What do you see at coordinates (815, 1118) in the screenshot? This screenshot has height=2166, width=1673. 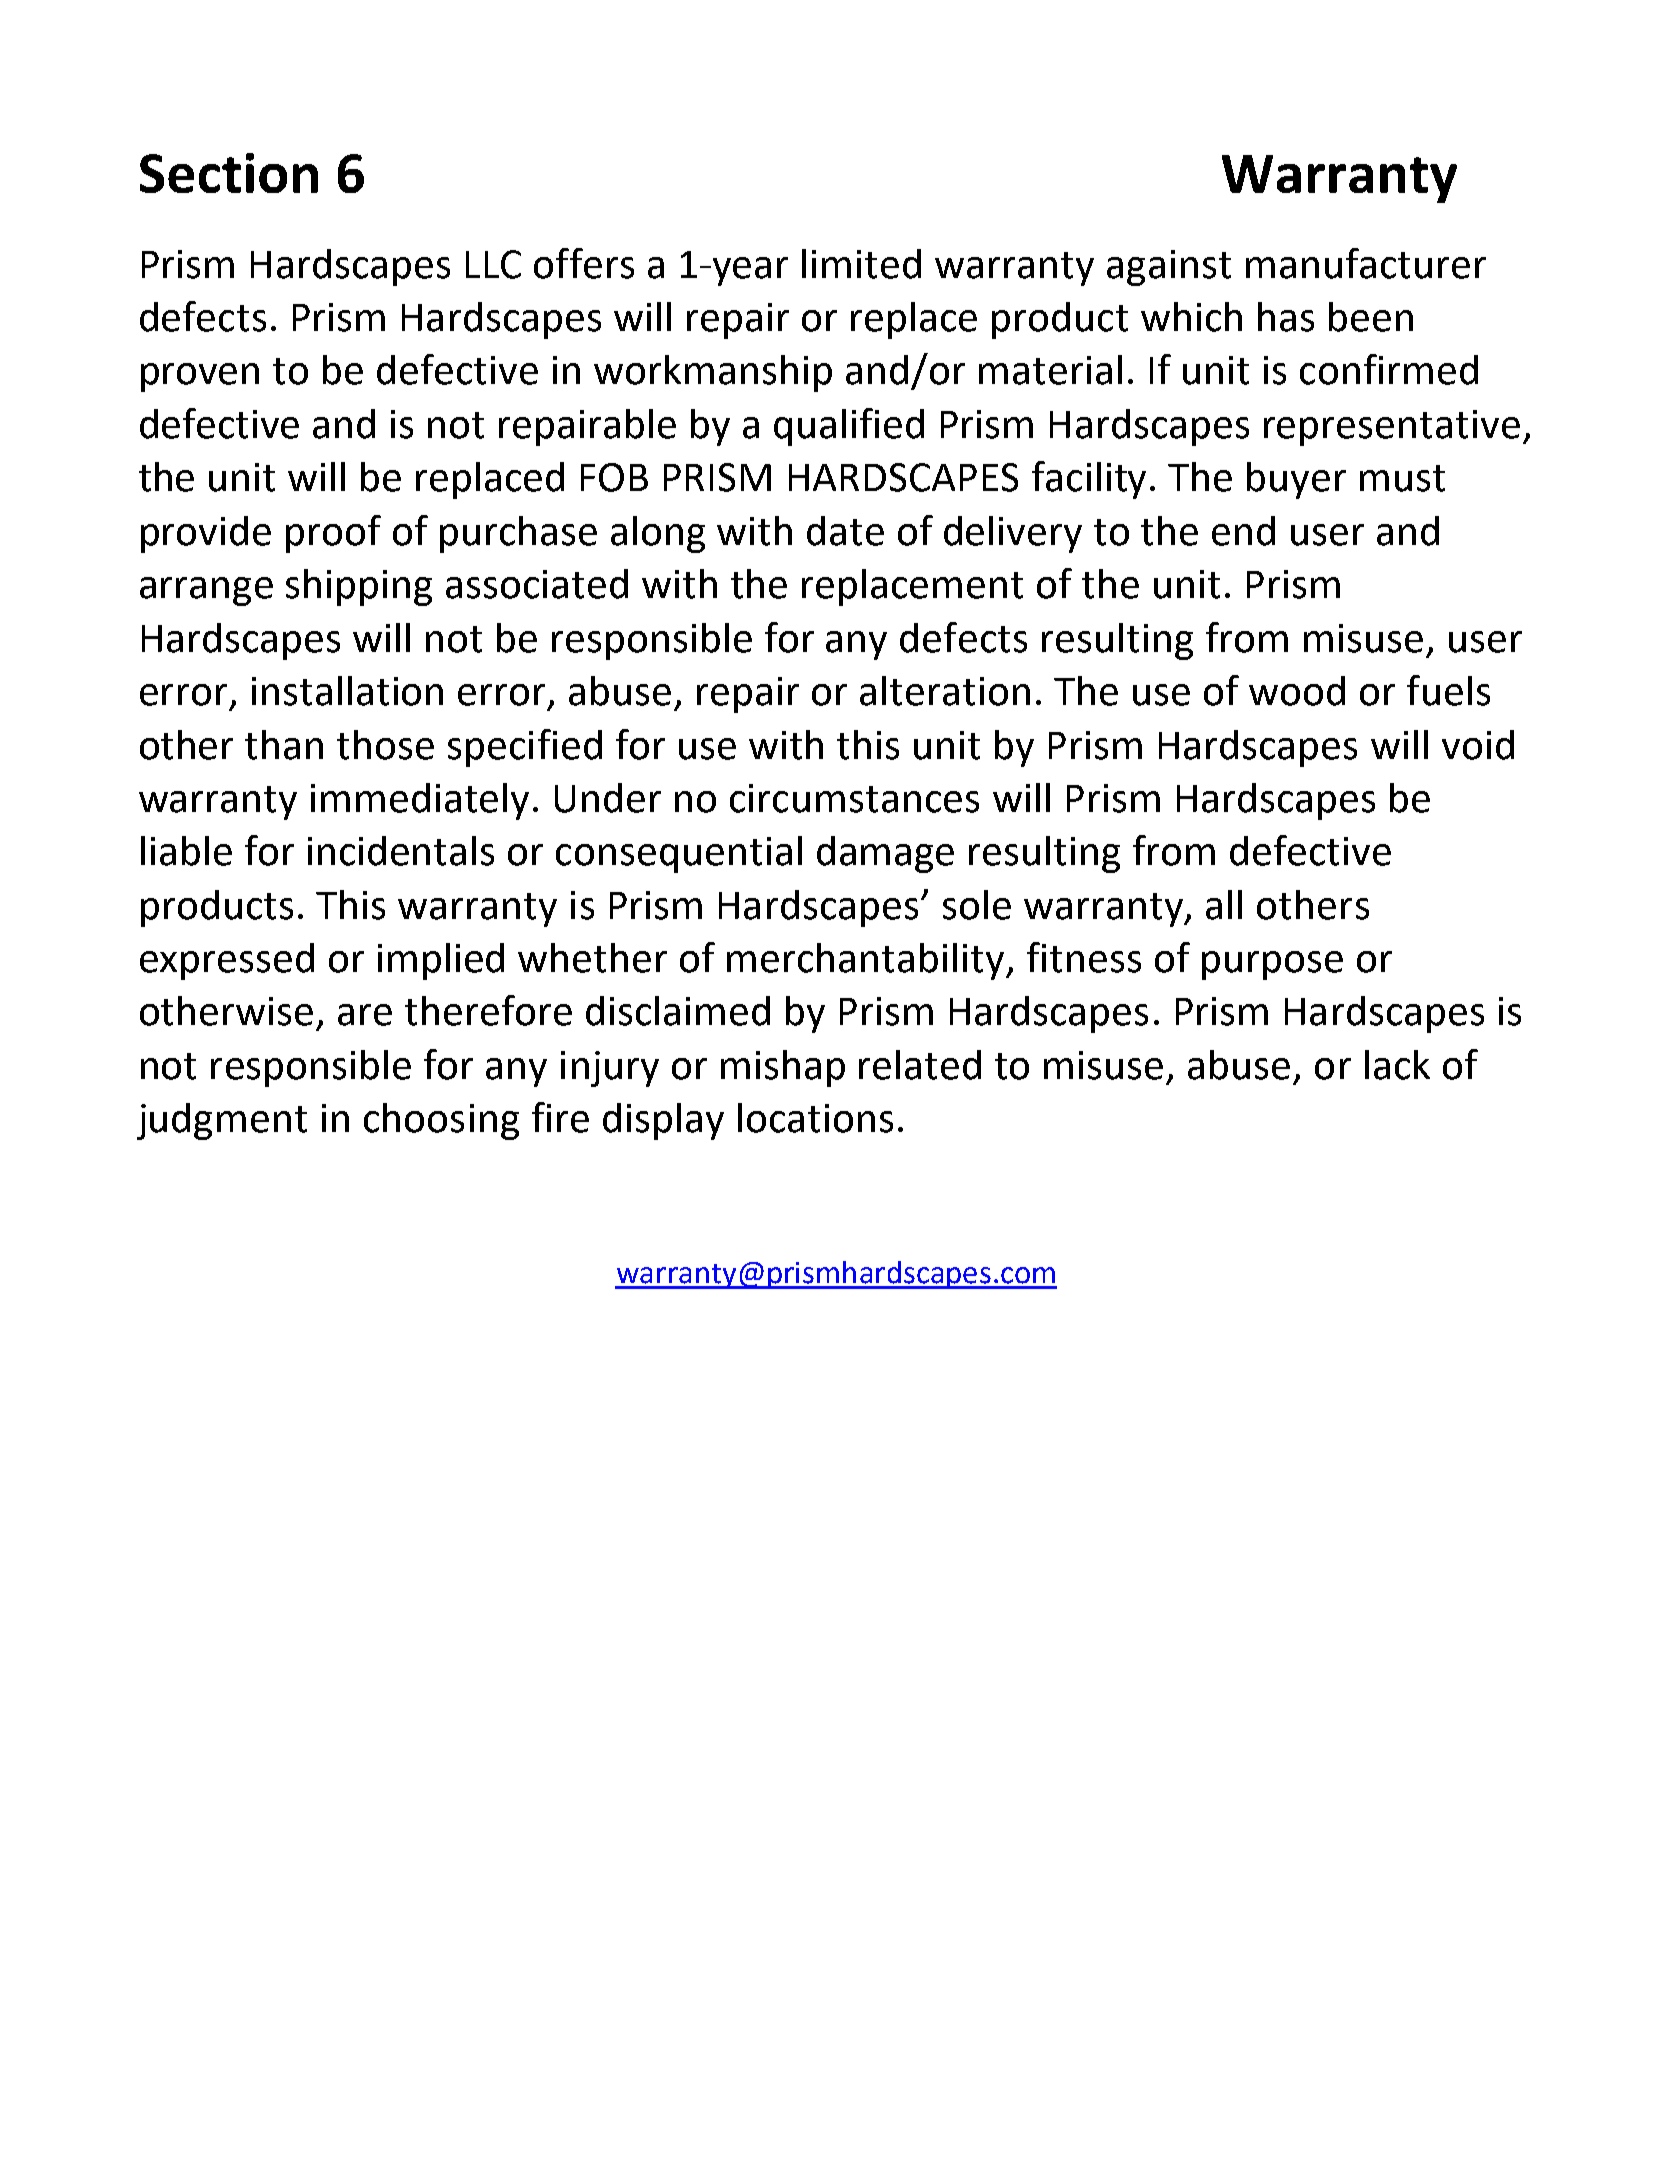 I see `locations` at bounding box center [815, 1118].
